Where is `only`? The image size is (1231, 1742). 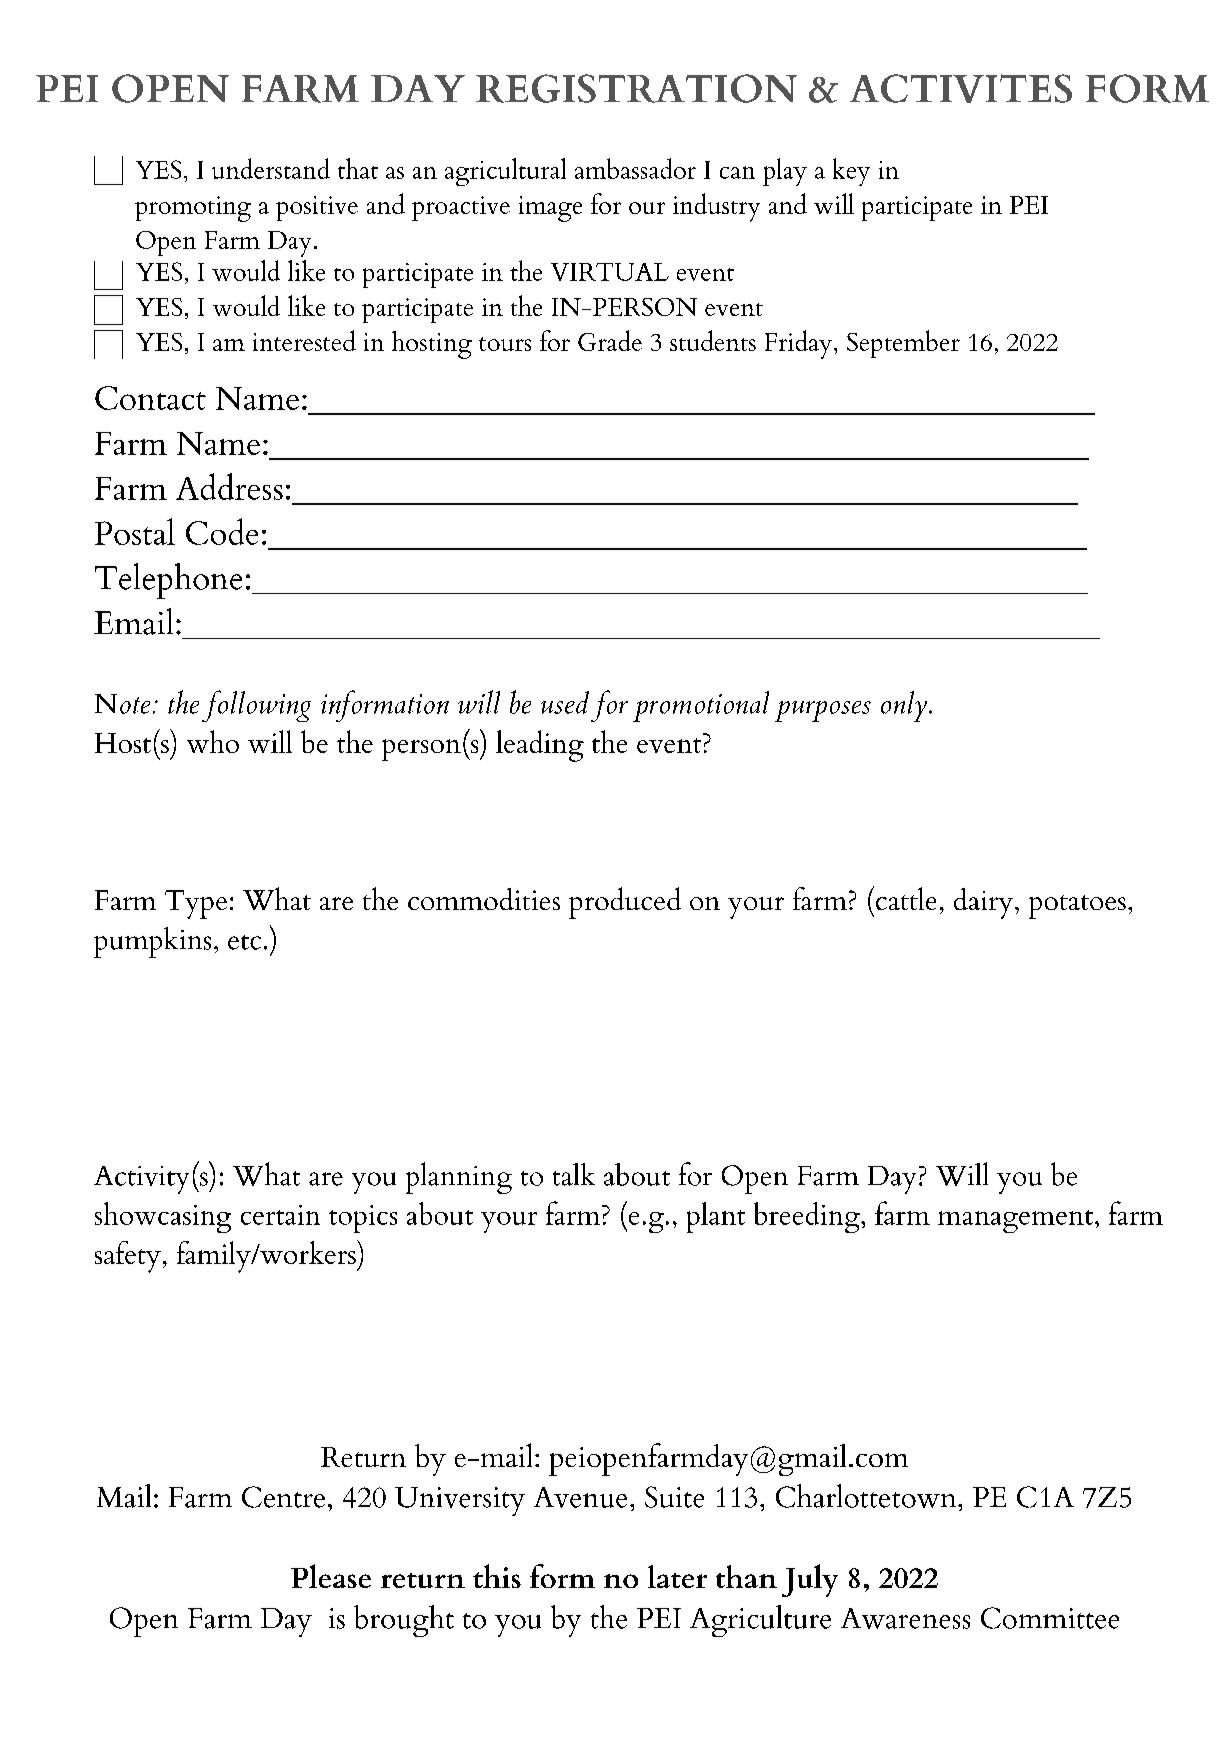
only is located at coordinates (905, 706).
